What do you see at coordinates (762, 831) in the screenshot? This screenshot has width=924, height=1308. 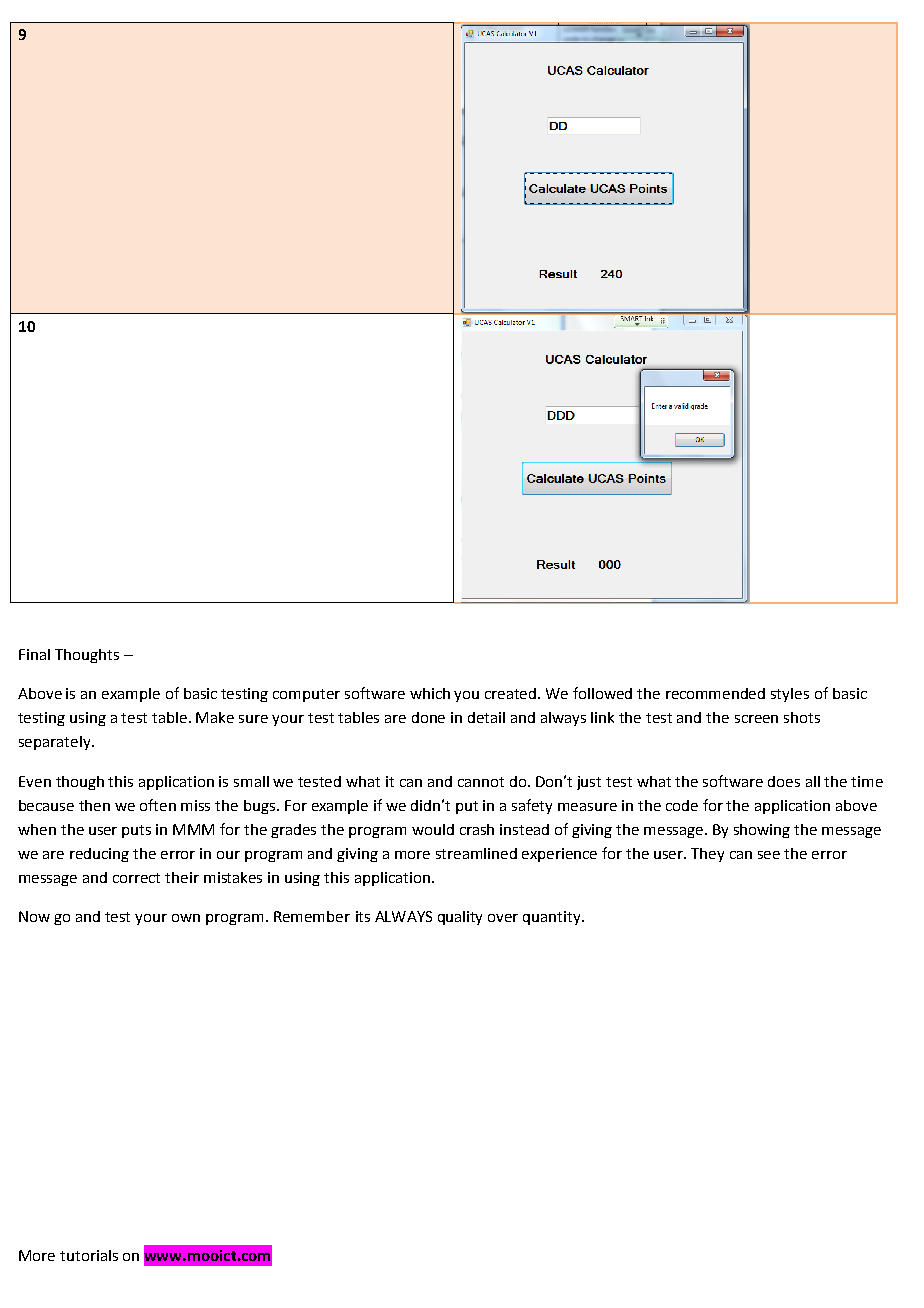 I see `showing` at bounding box center [762, 831].
